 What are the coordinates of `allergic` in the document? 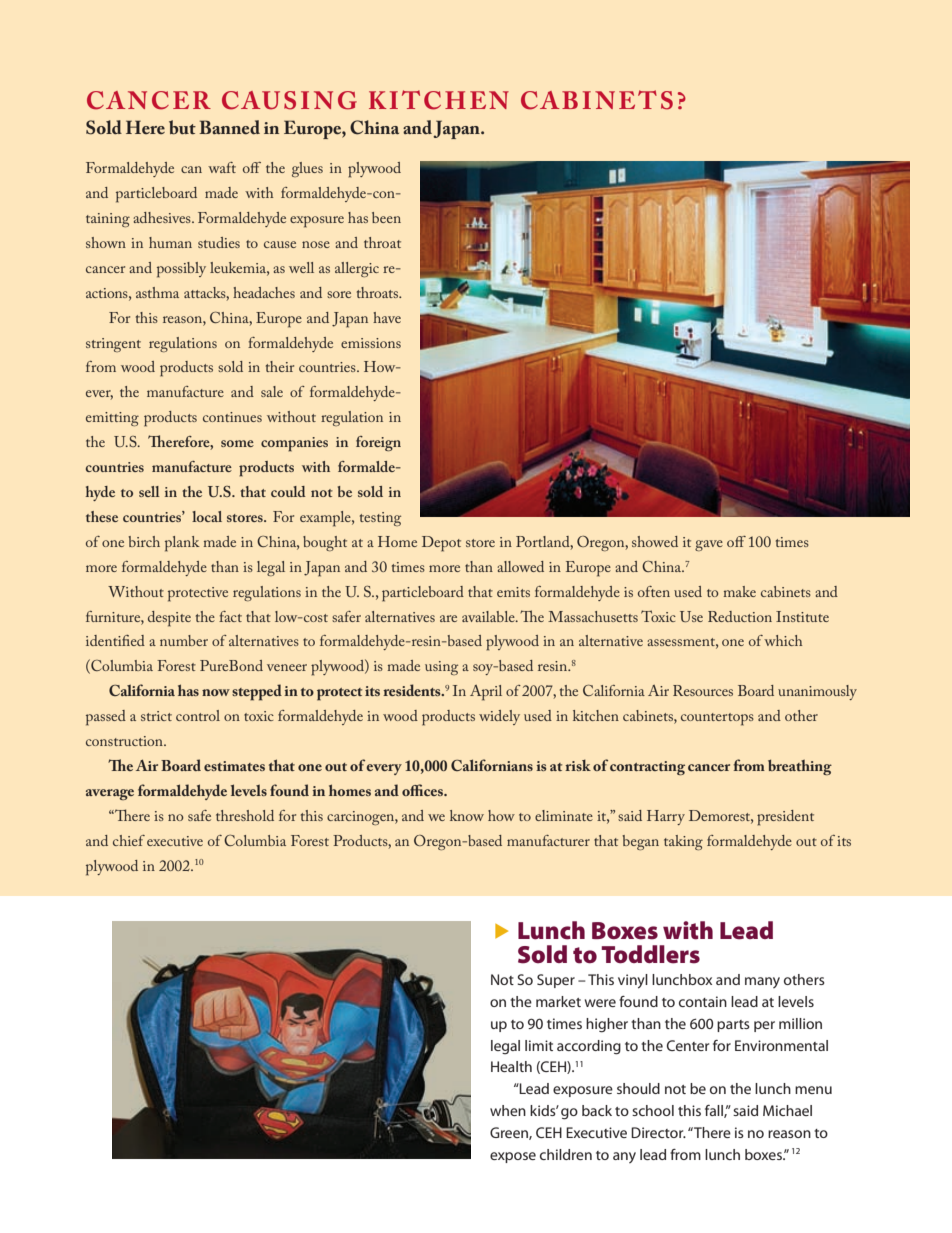 It's located at (357, 269).
